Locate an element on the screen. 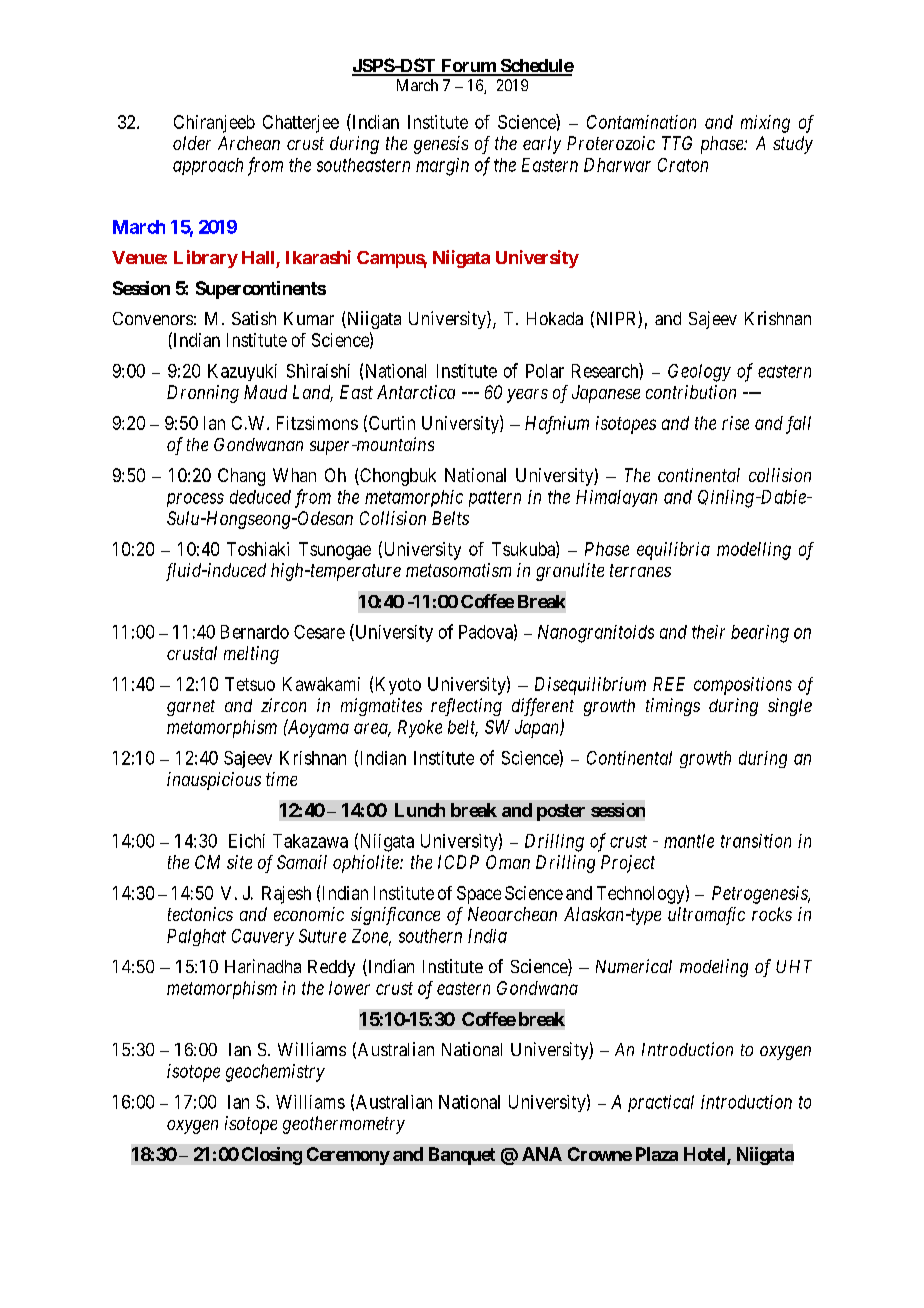  mixing is located at coordinates (765, 124).
